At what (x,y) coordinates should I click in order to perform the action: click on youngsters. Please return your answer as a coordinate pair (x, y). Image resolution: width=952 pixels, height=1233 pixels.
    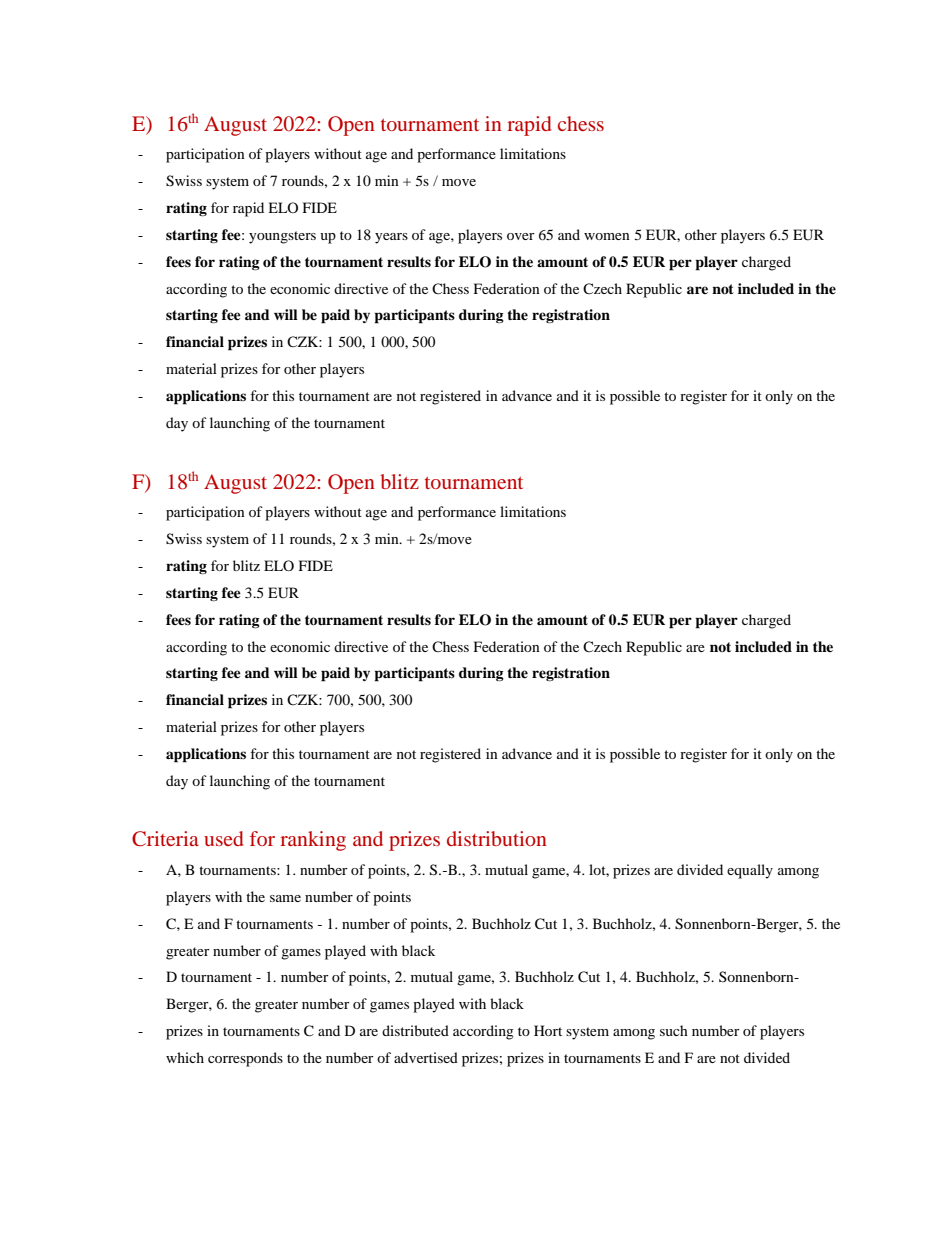
    Looking at the image, I should click on (282, 237).
